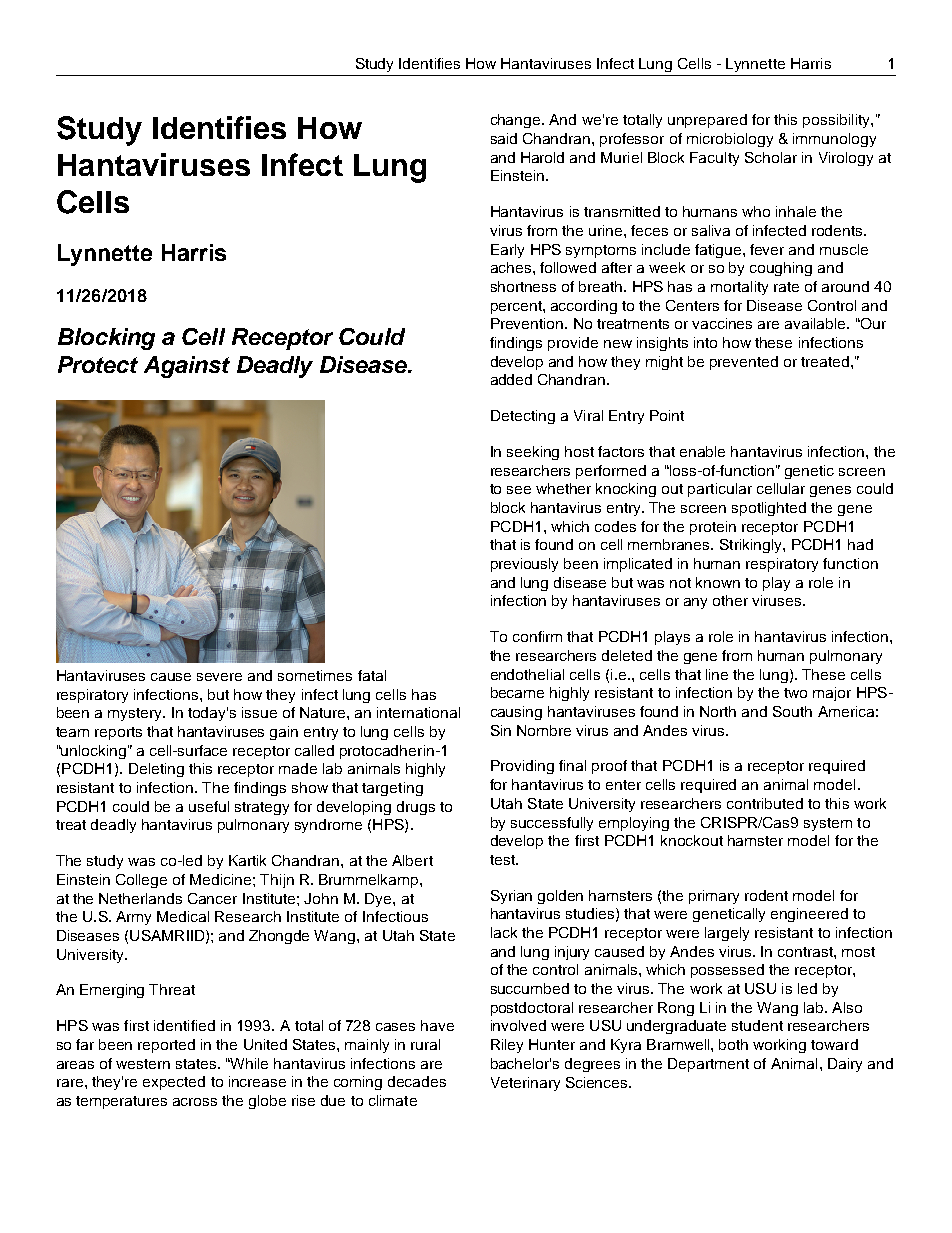 The image size is (952, 1233). I want to click on change, so click(517, 121).
